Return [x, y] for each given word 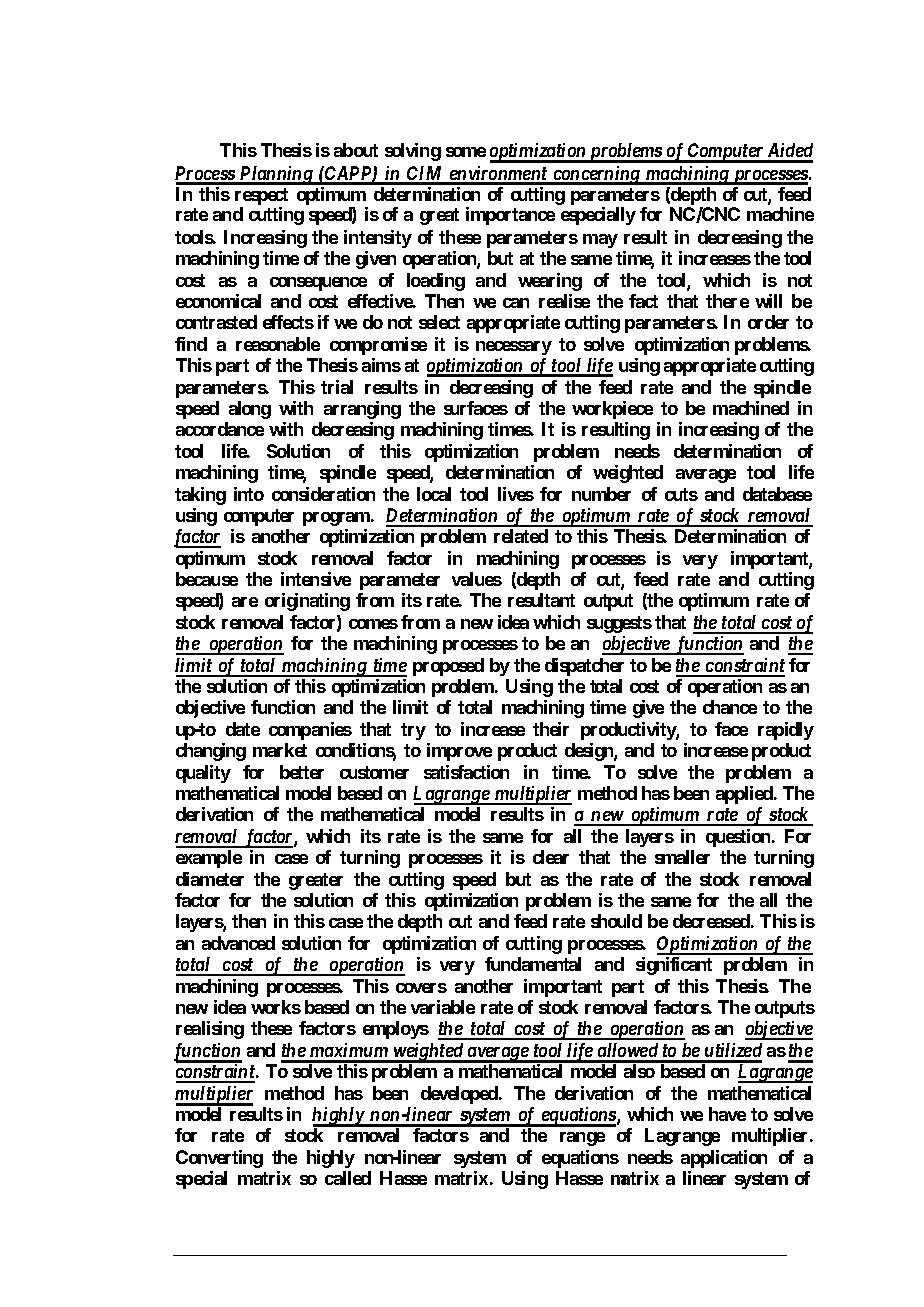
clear [551, 857]
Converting [219, 1159]
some [466, 152]
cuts [681, 494]
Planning [276, 175]
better [302, 772]
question [739, 838]
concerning [596, 175]
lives [516, 494]
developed [460, 1095]
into [249, 494]
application [724, 1159]
